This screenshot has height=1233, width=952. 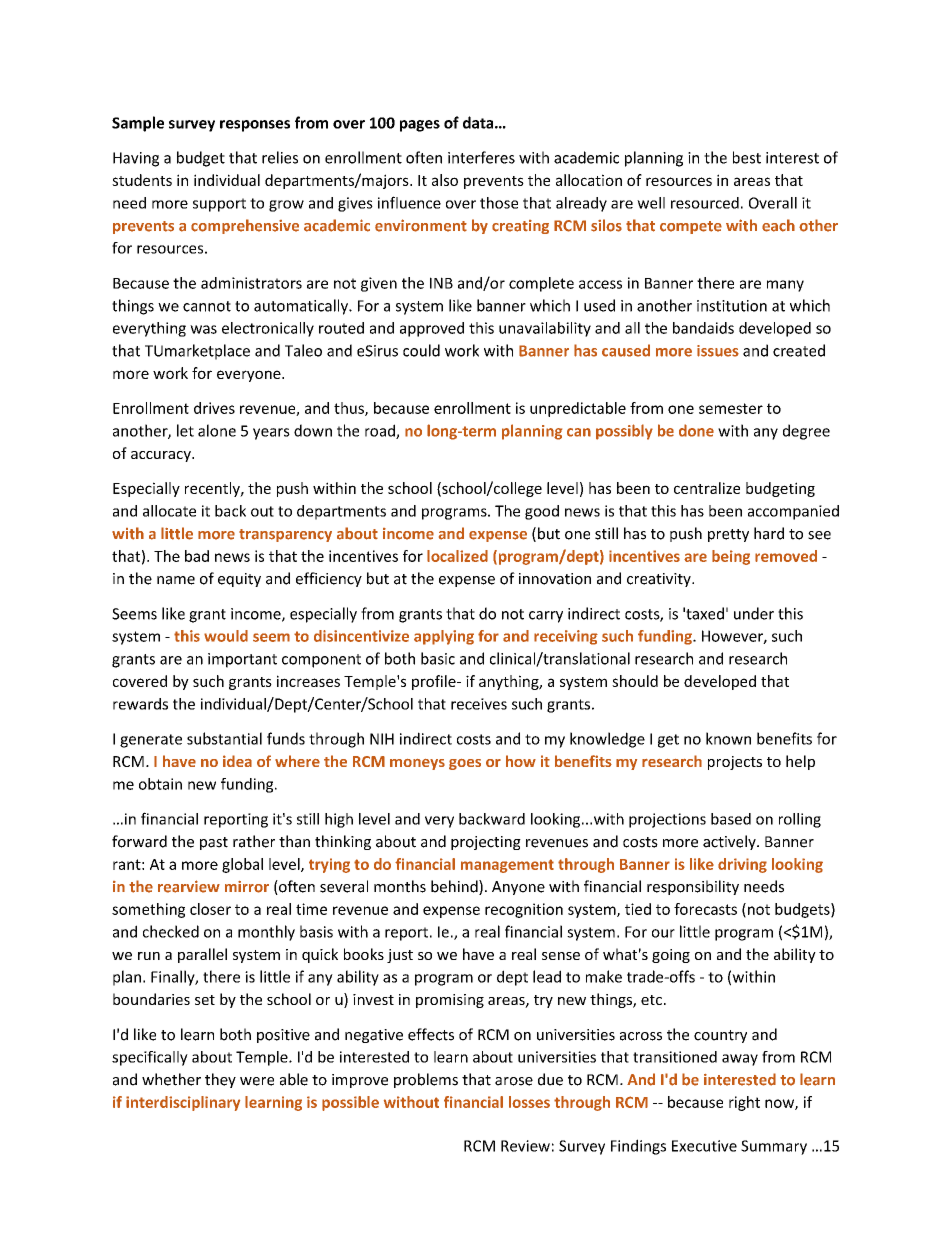 I want to click on under, so click(x=754, y=613).
